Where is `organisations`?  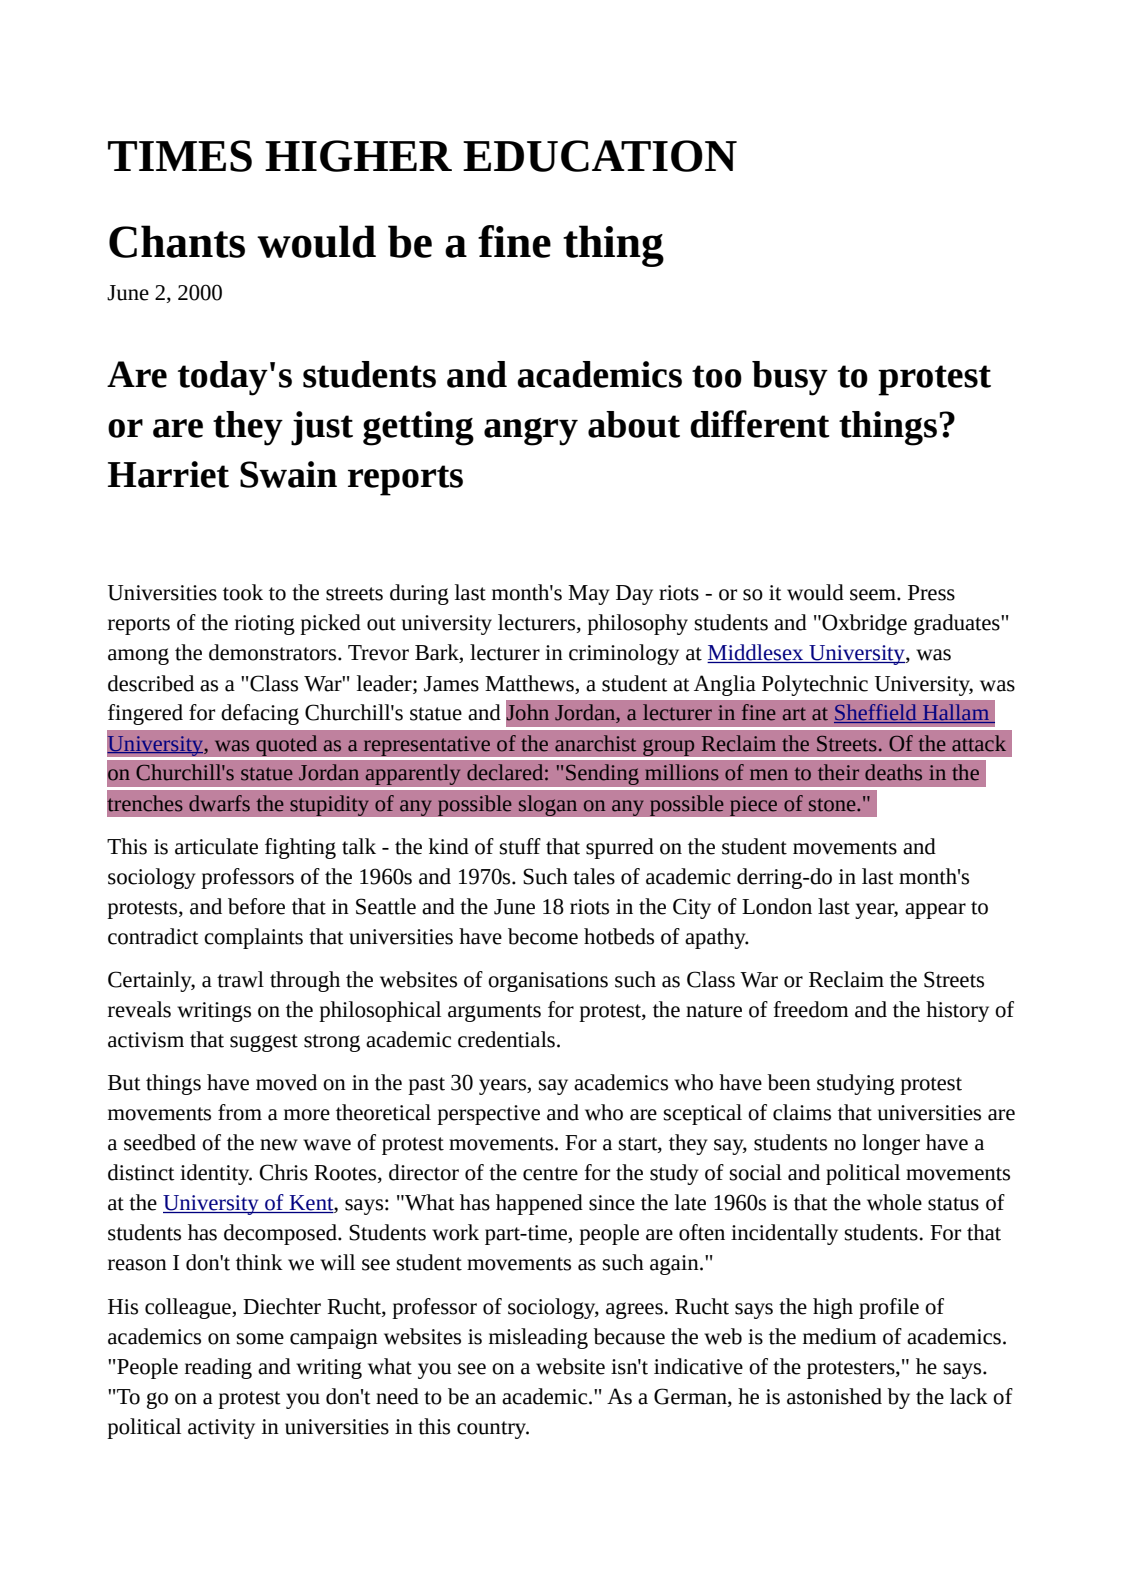
organisations is located at coordinates (548, 982).
